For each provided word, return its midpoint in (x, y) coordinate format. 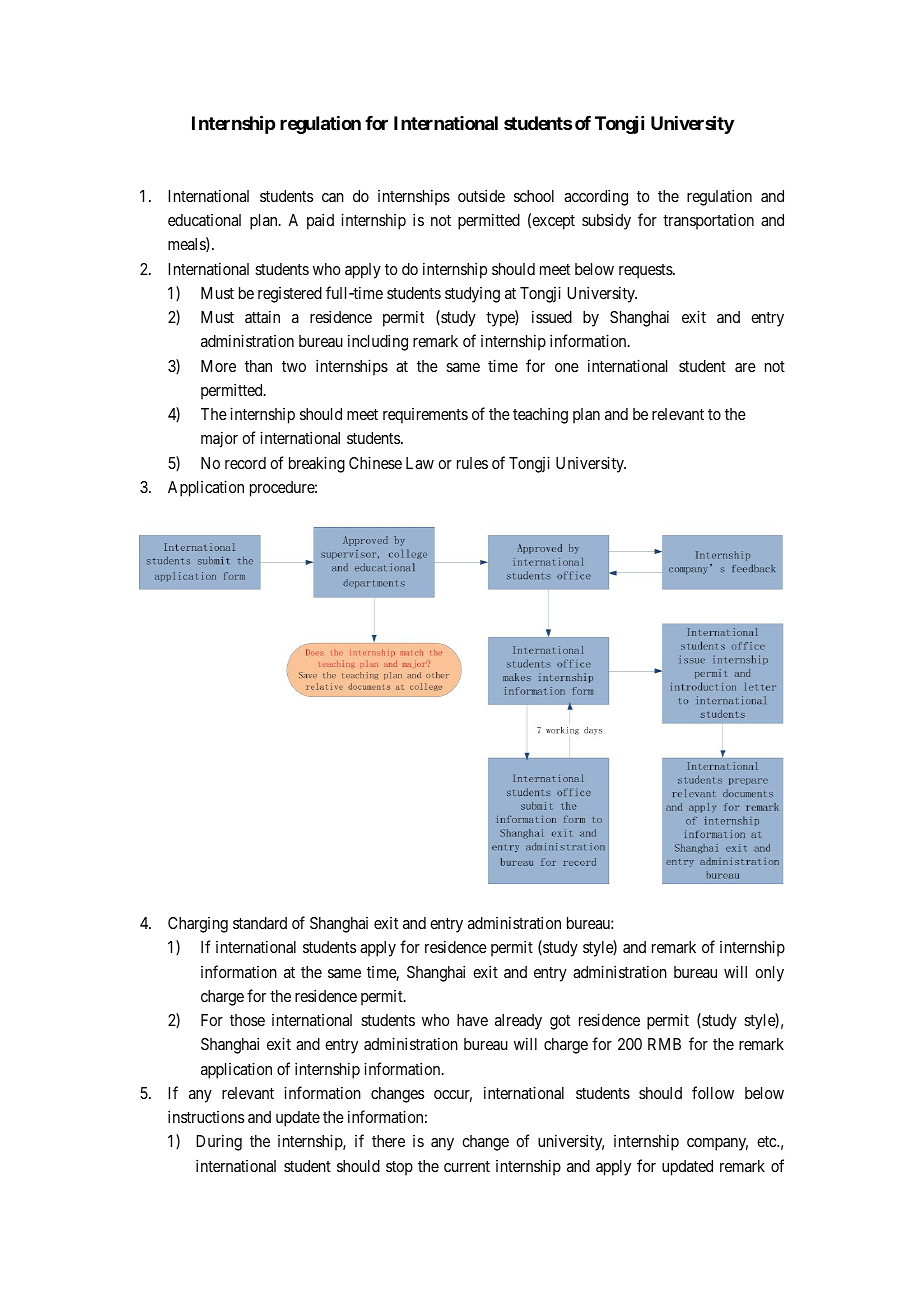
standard (260, 923)
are (745, 367)
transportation (708, 222)
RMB (664, 1044)
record (245, 463)
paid (320, 221)
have (472, 1020)
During (219, 1142)
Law (420, 463)
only (769, 974)
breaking (317, 464)
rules (472, 463)
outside (481, 195)
